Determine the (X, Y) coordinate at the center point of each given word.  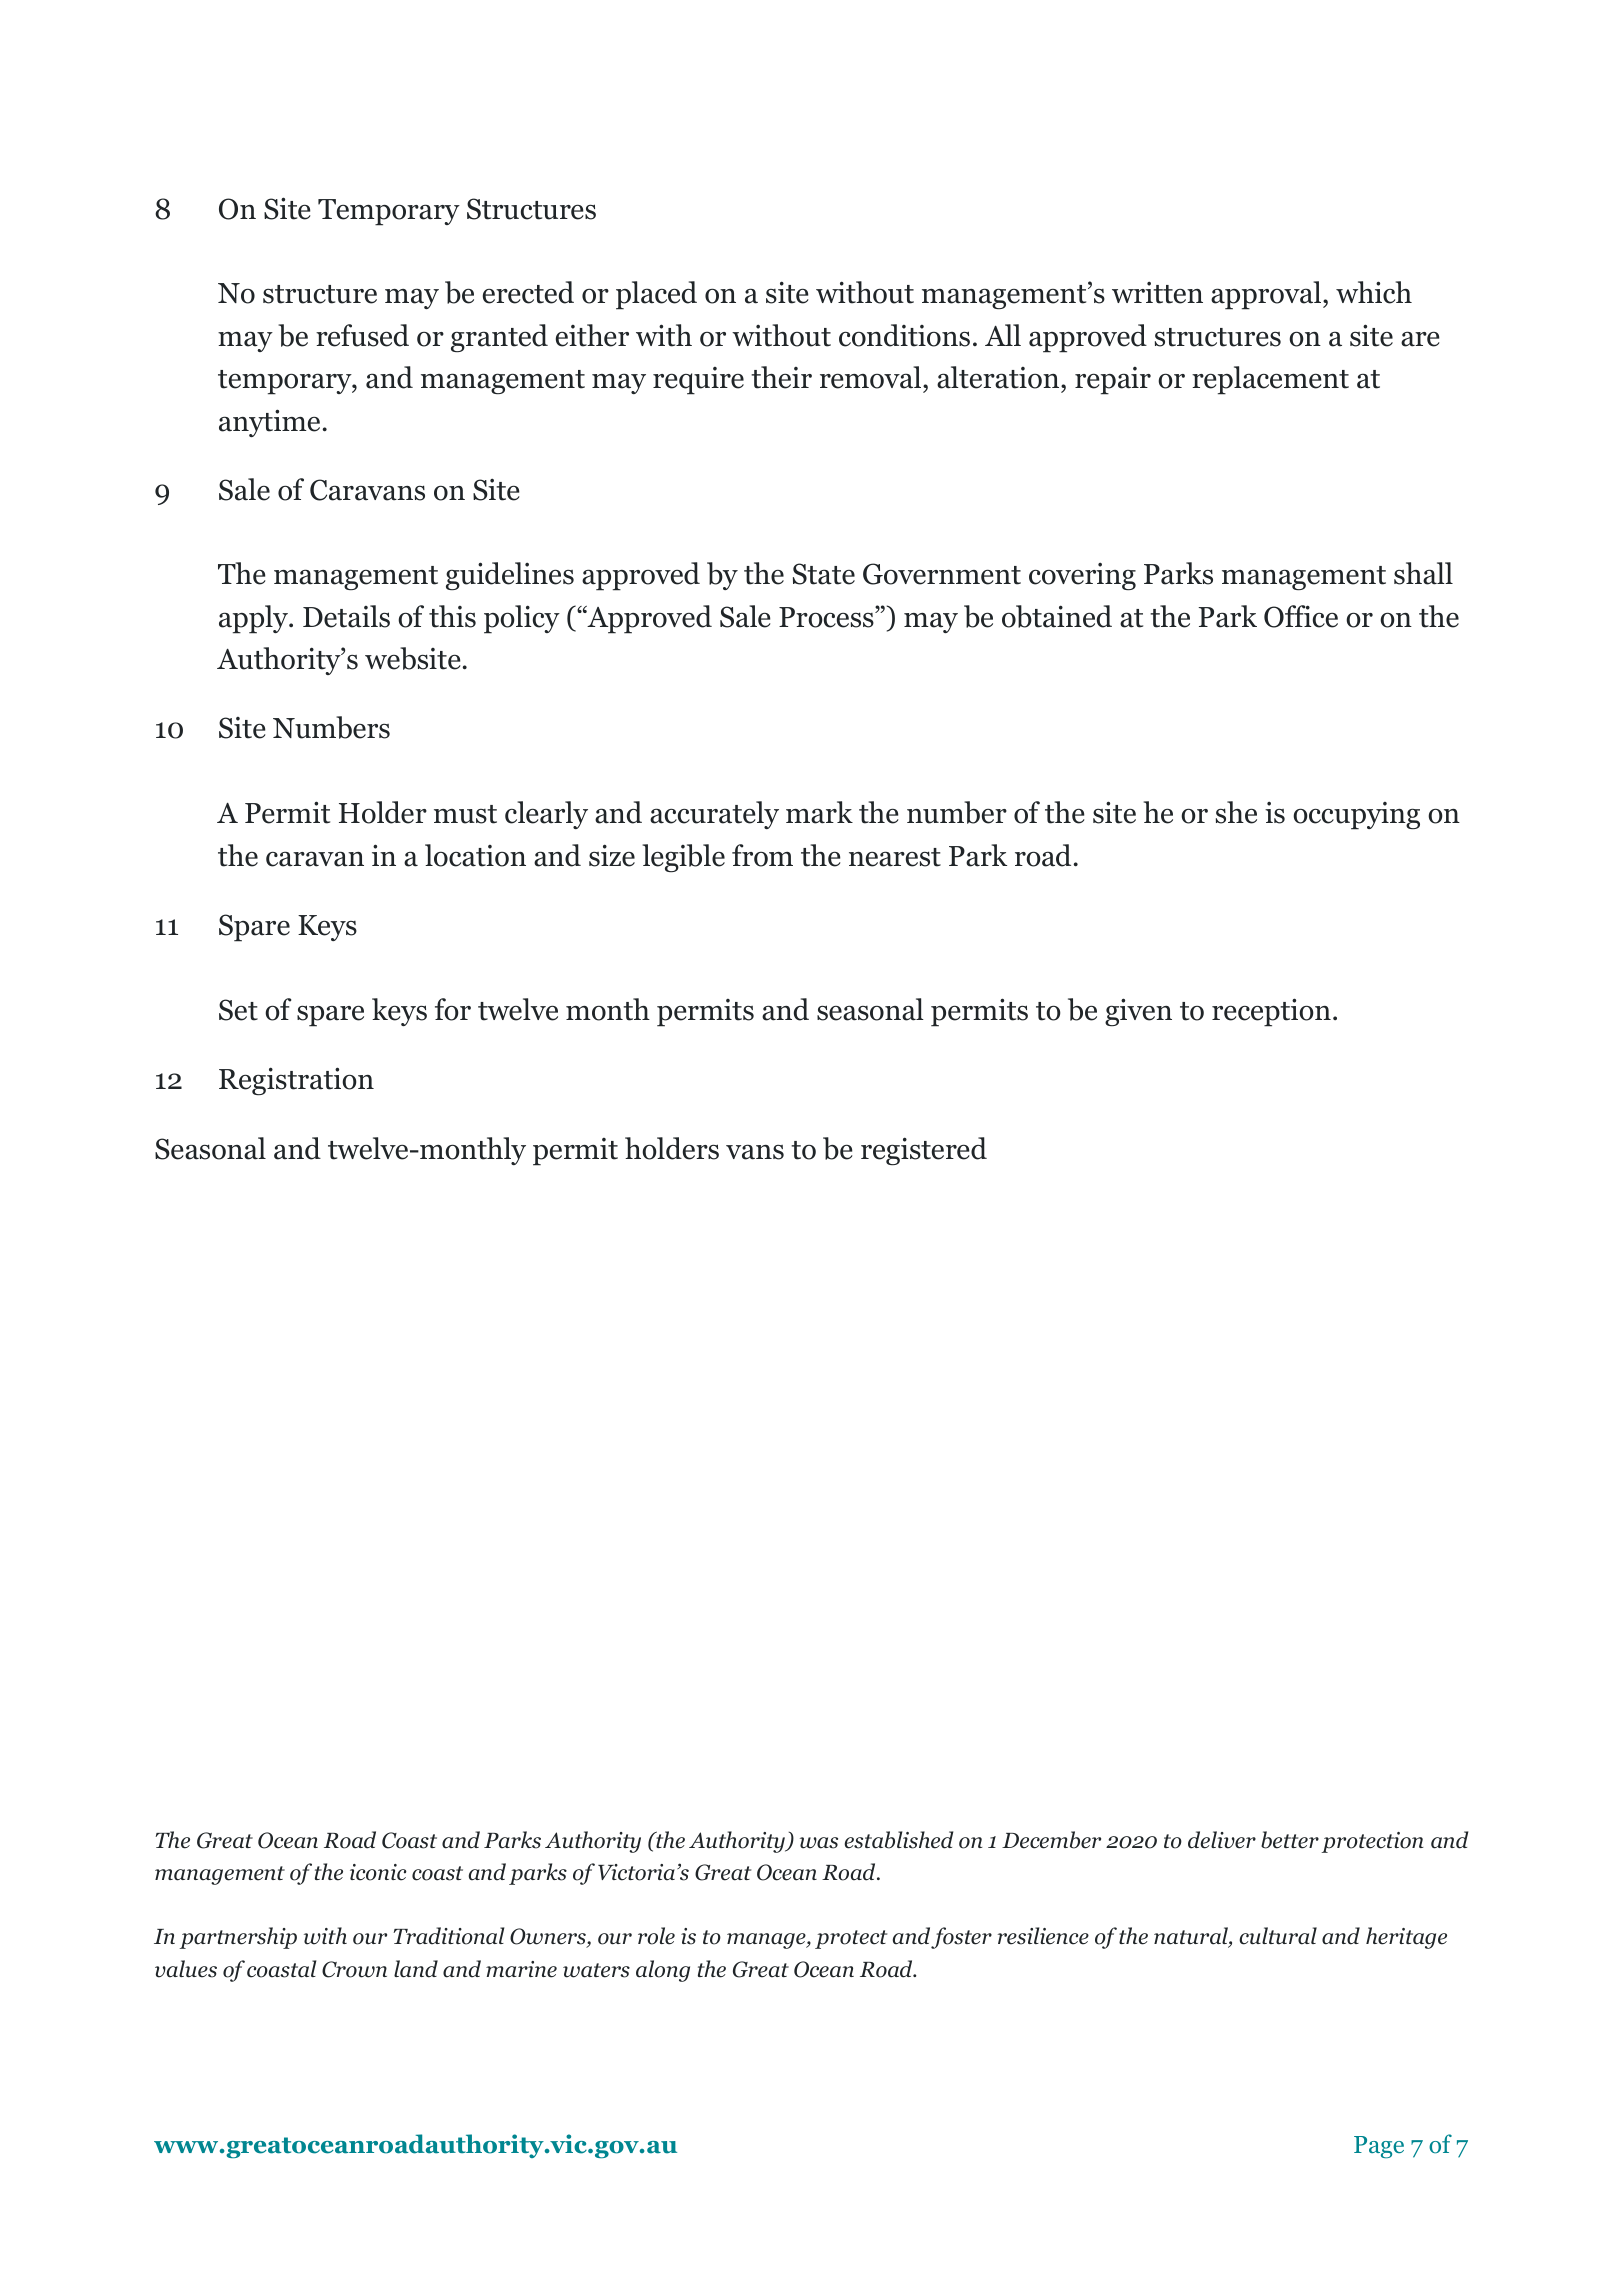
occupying (1356, 816)
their (781, 377)
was (819, 1843)
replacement (1270, 380)
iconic (378, 1872)
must (465, 814)
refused (362, 335)
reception (1271, 1012)
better (1290, 1840)
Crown (354, 1969)
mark (819, 812)
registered (924, 1151)
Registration (296, 1081)
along (663, 1971)
